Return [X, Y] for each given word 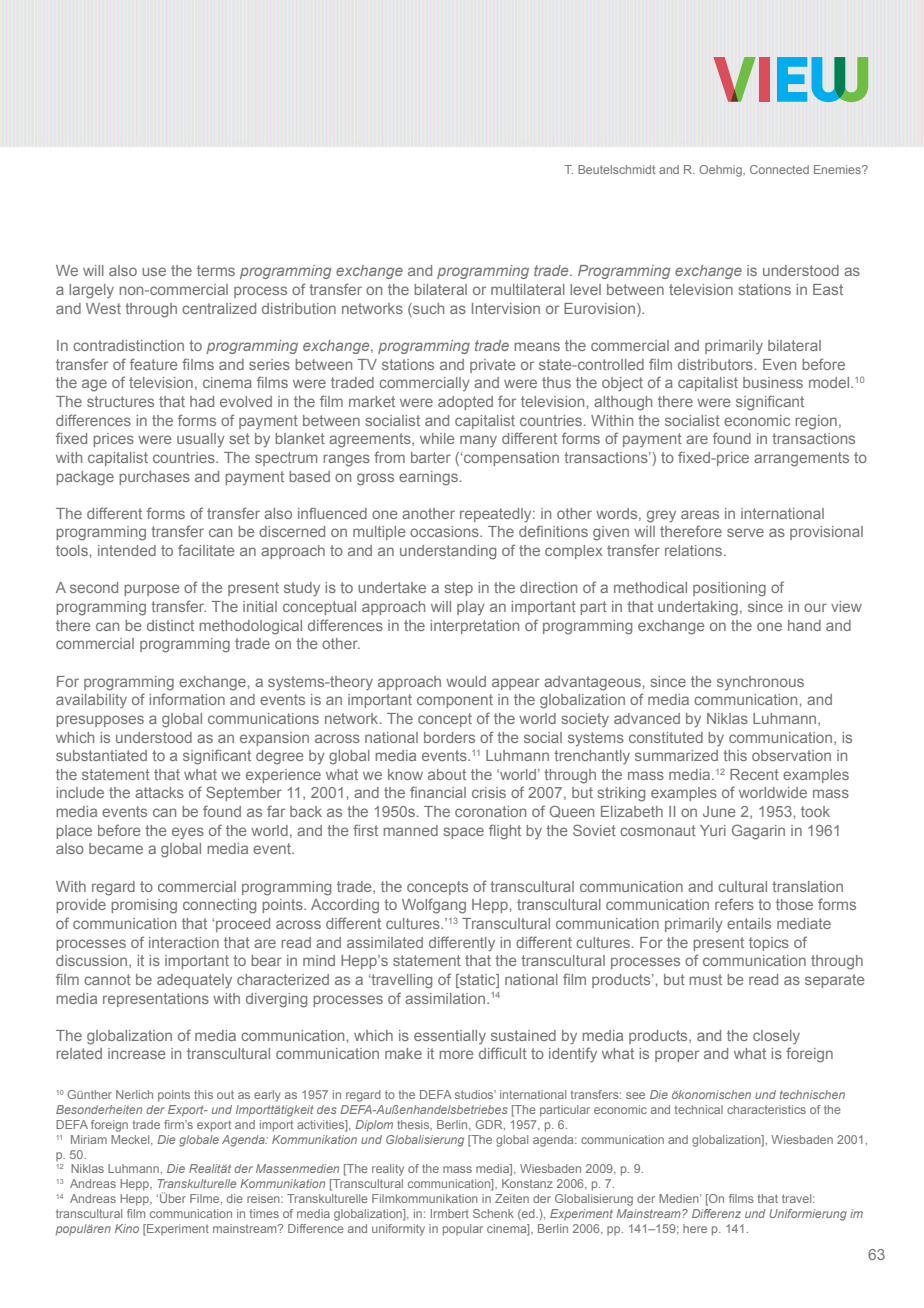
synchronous [760, 683]
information [187, 699]
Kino [127, 1228]
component [455, 701]
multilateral [528, 289]
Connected [779, 169]
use [154, 271]
